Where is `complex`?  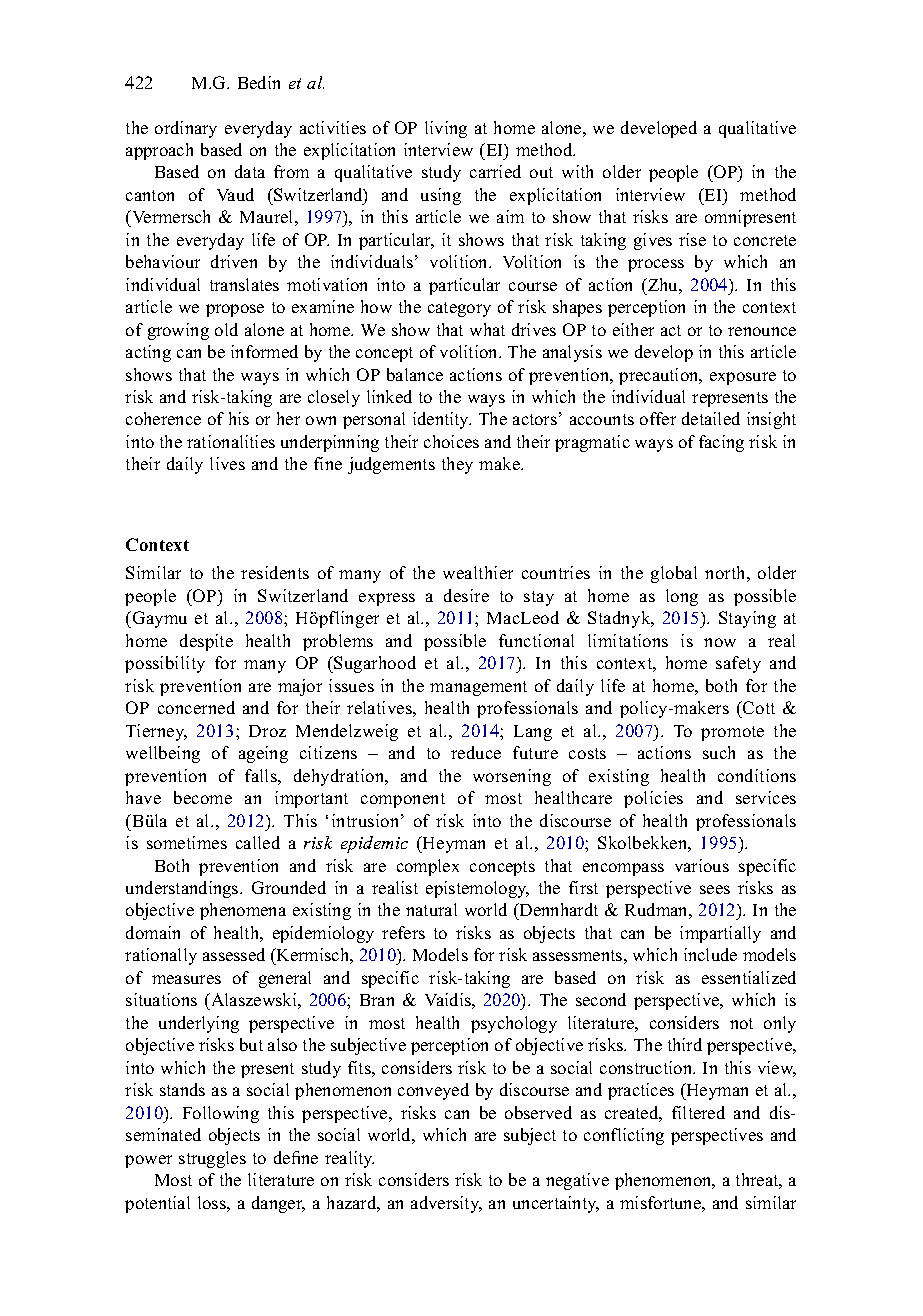
complex is located at coordinates (428, 867).
